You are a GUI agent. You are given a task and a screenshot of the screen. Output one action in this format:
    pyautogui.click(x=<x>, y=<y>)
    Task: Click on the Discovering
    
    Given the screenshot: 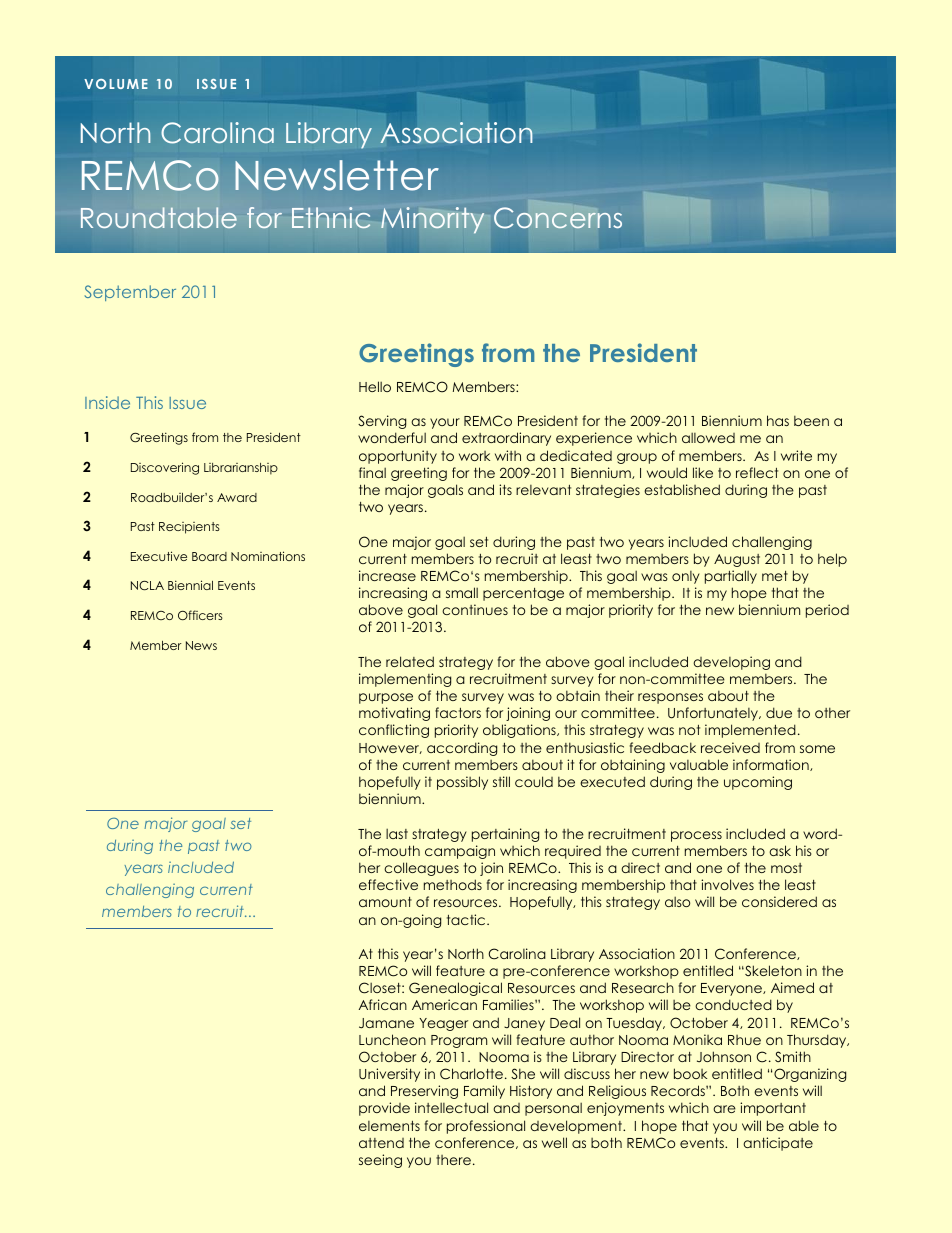 What is the action you would take?
    pyautogui.click(x=165, y=468)
